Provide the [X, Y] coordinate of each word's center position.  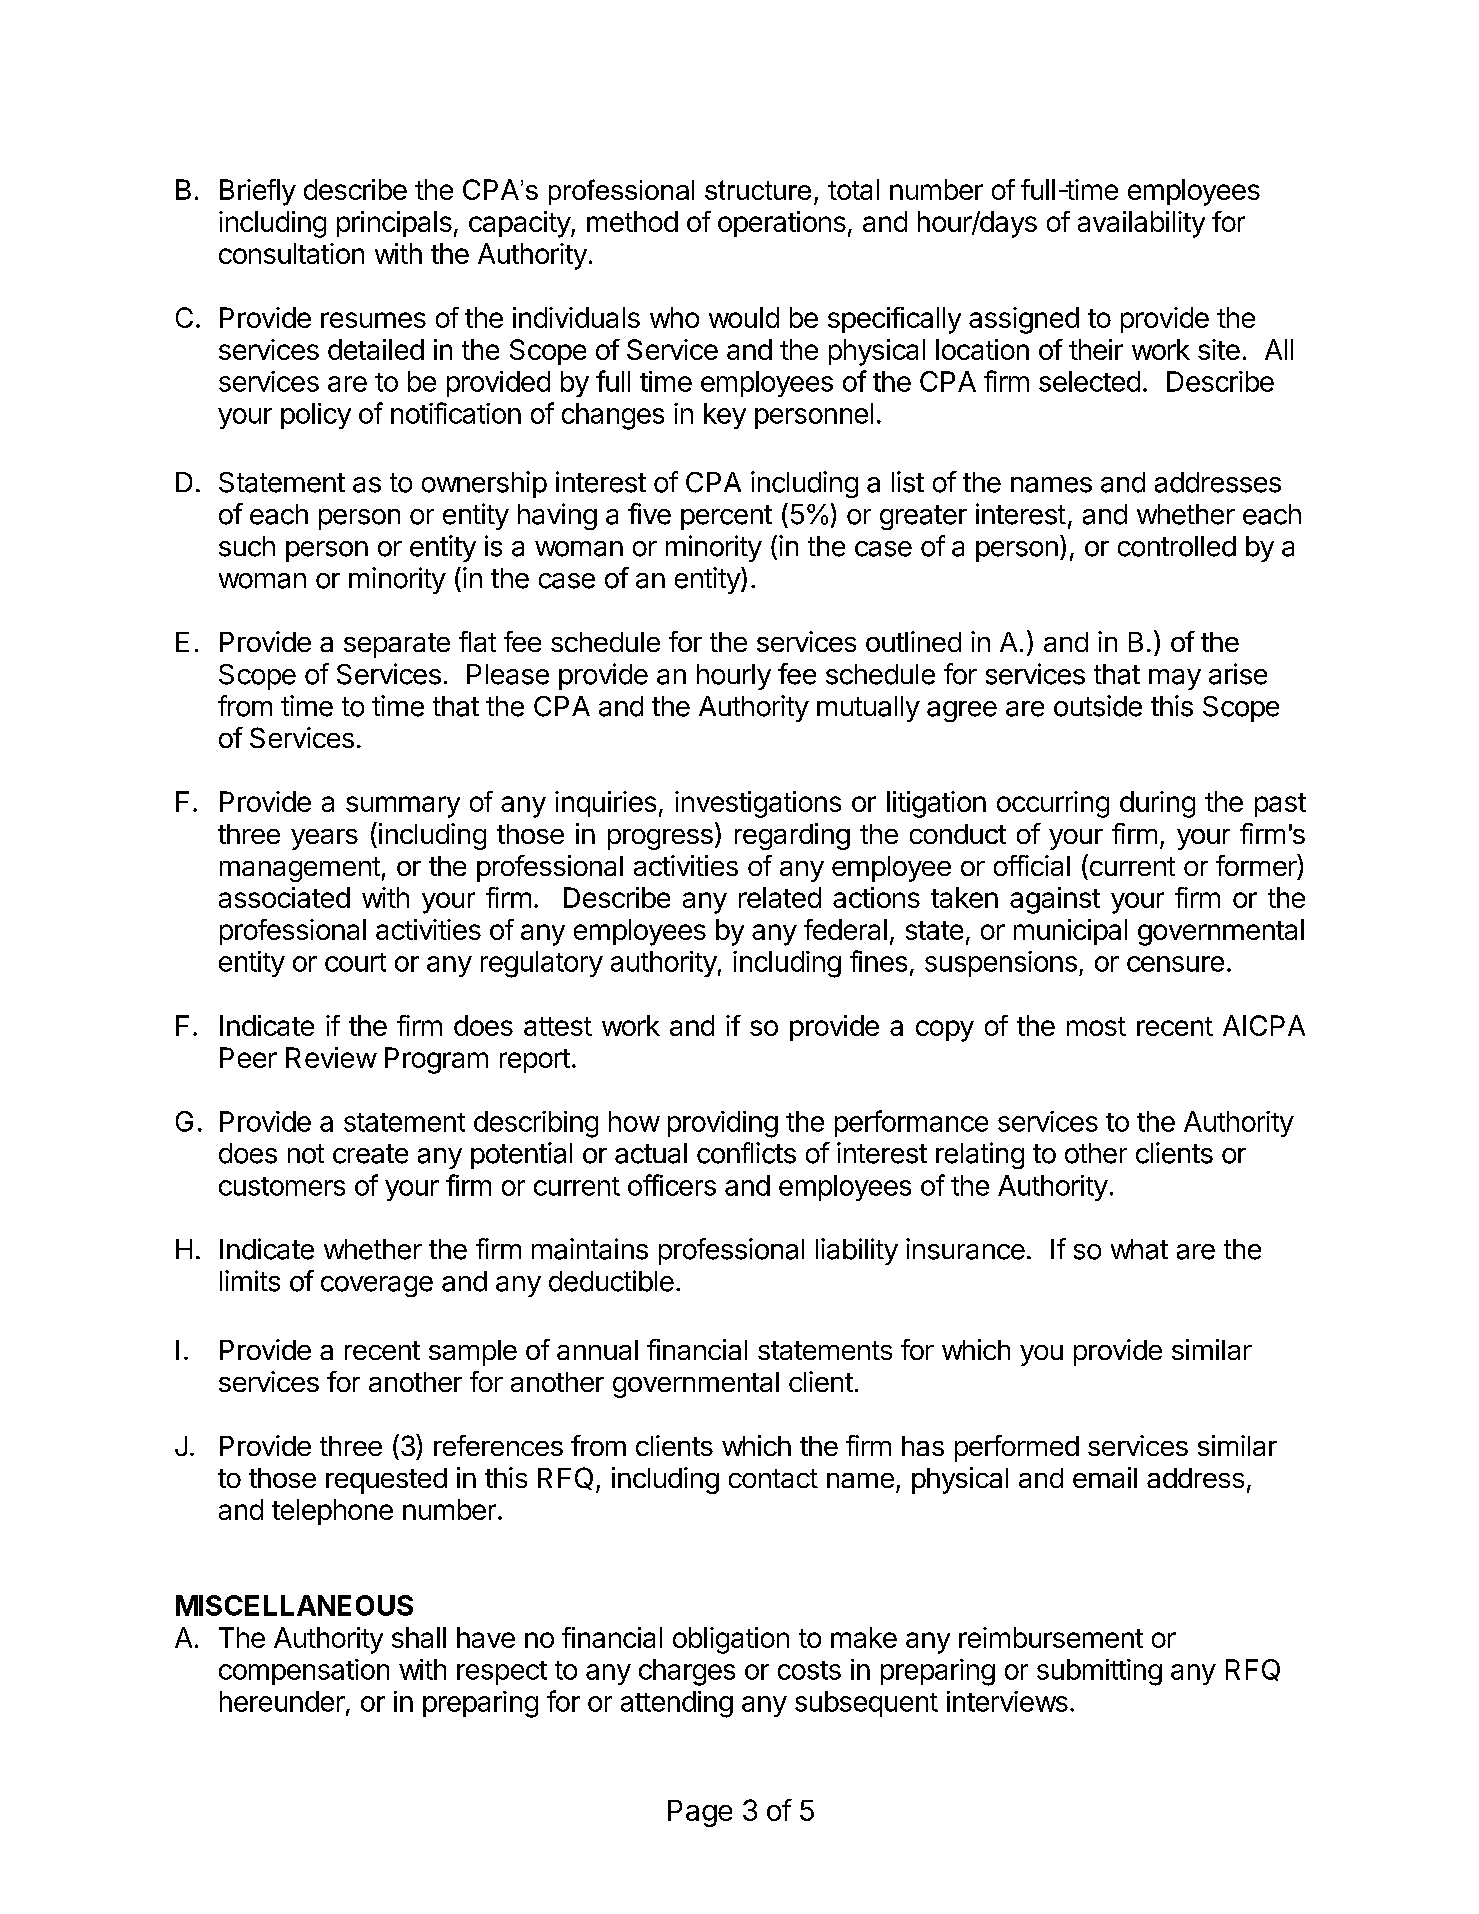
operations [782, 224]
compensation [304, 1672]
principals [394, 224]
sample [473, 1353]
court [355, 962]
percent [726, 517]
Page [700, 1813]
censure [1175, 964]
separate [397, 645]
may [1175, 679]
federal [845, 929]
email [1105, 1477]
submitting [1099, 1672]
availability [1141, 224]
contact [773, 1478]
